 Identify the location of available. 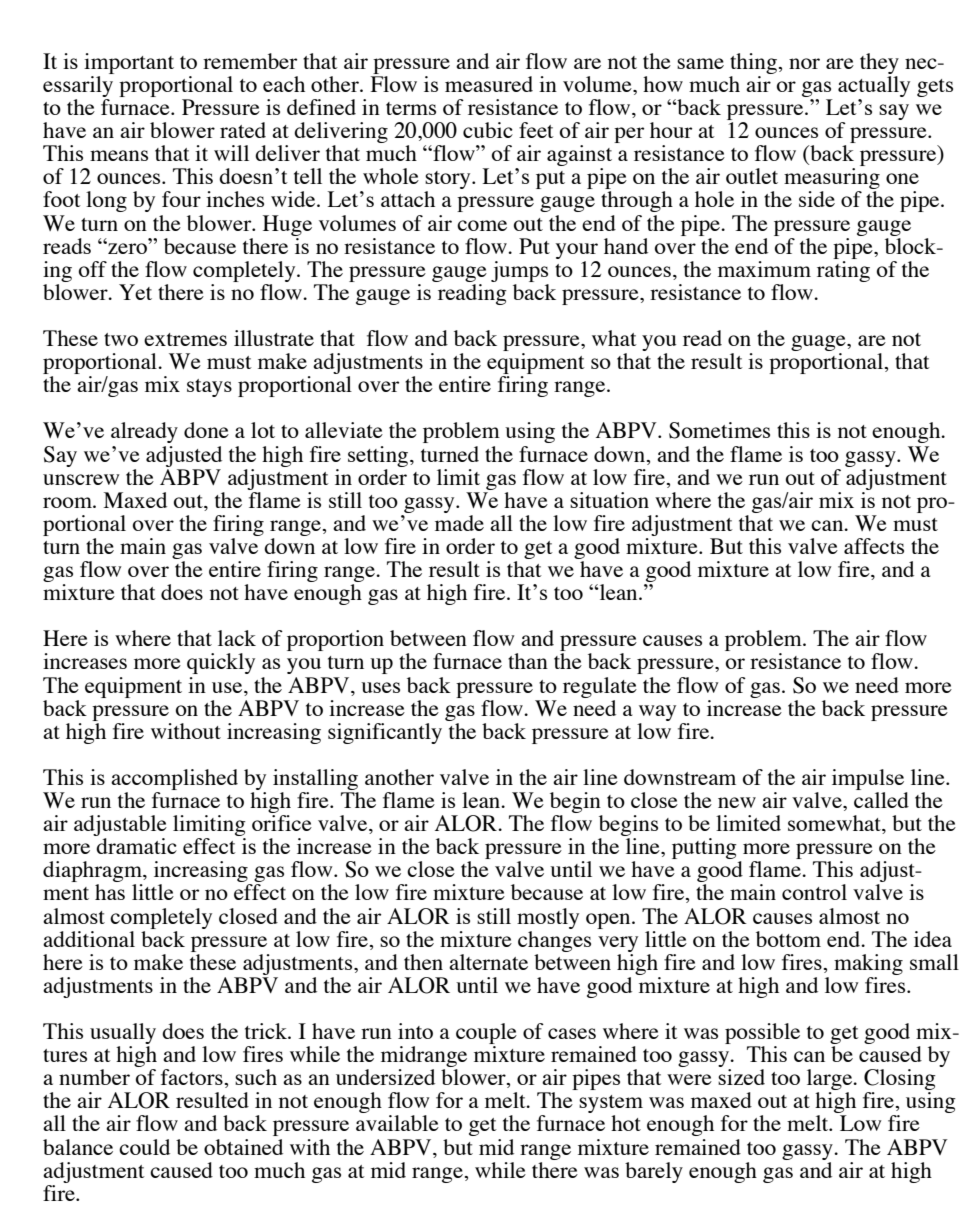
(397, 1123).
